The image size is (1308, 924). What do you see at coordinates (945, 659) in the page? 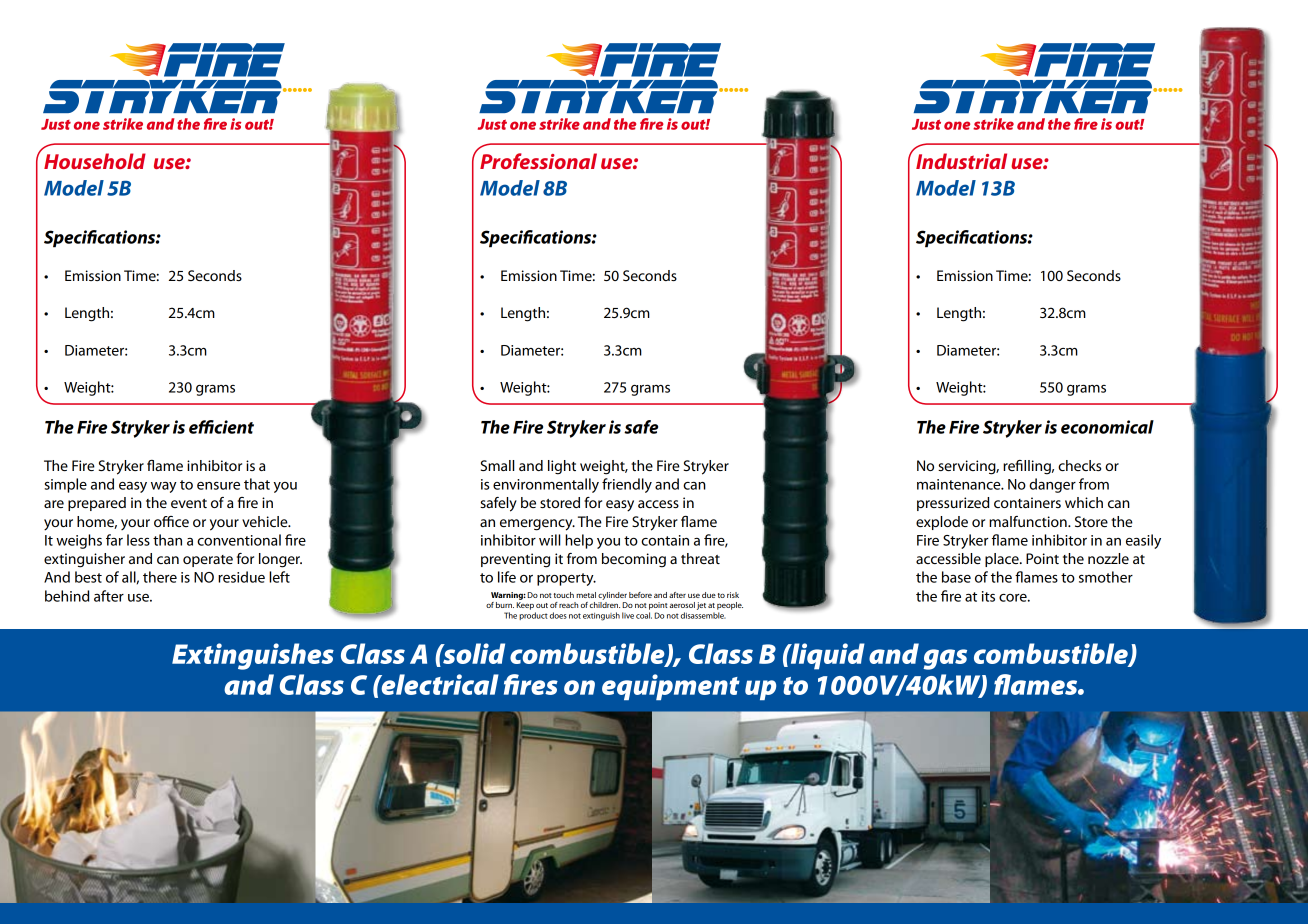
I see `gas` at bounding box center [945, 659].
